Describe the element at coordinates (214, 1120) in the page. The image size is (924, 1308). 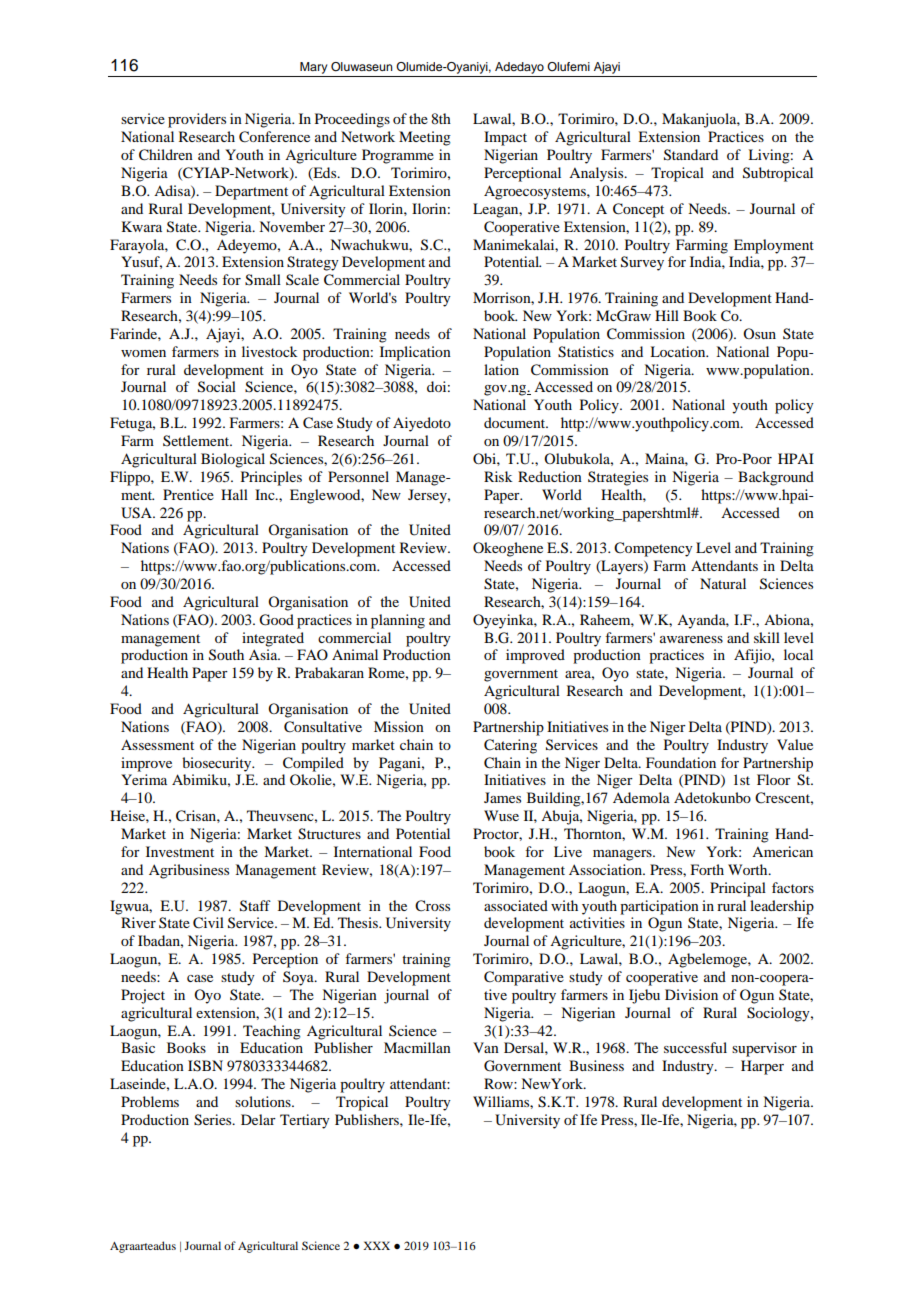
I see `Series` at that location.
